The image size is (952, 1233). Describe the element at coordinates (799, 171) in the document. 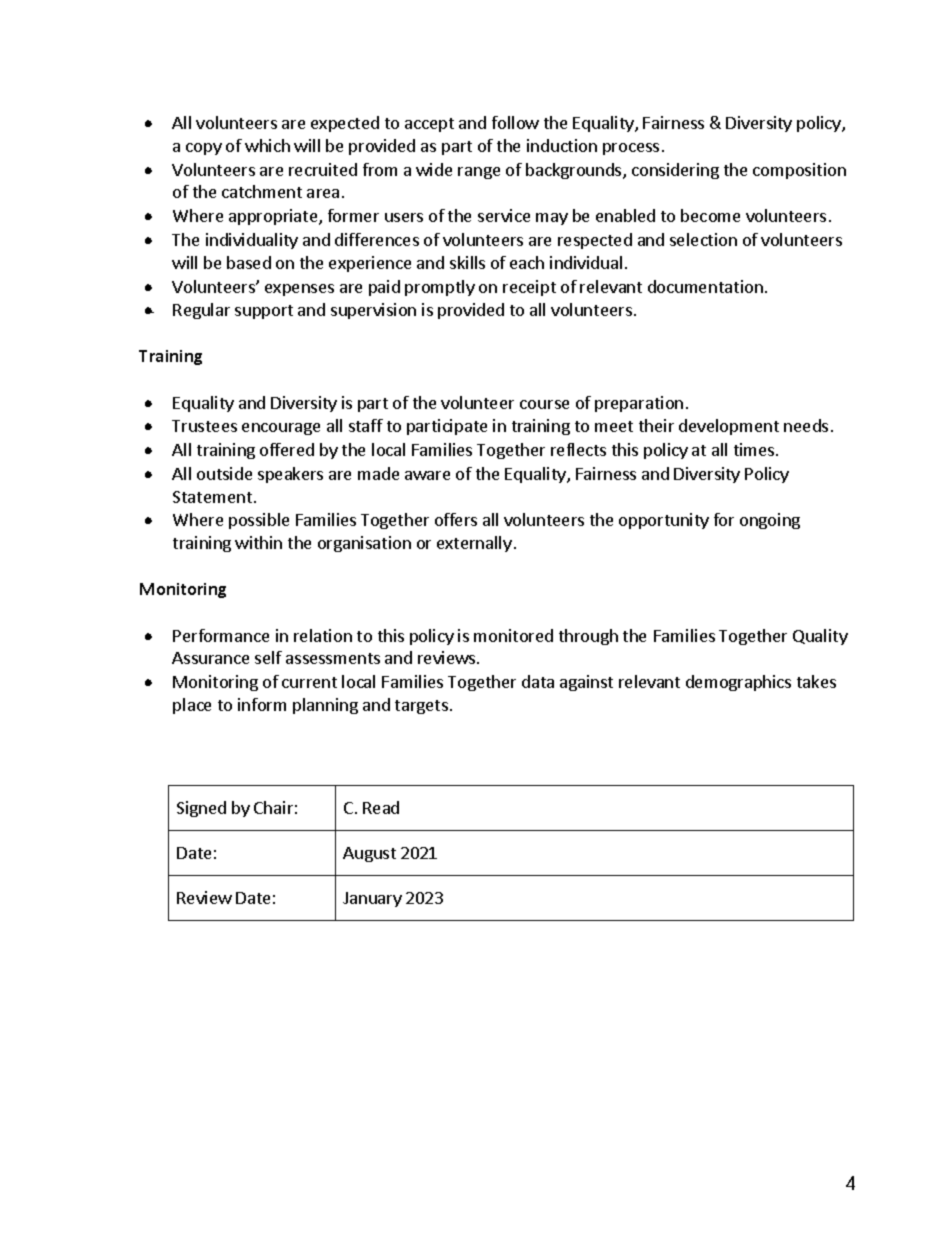

I see `composition` at that location.
